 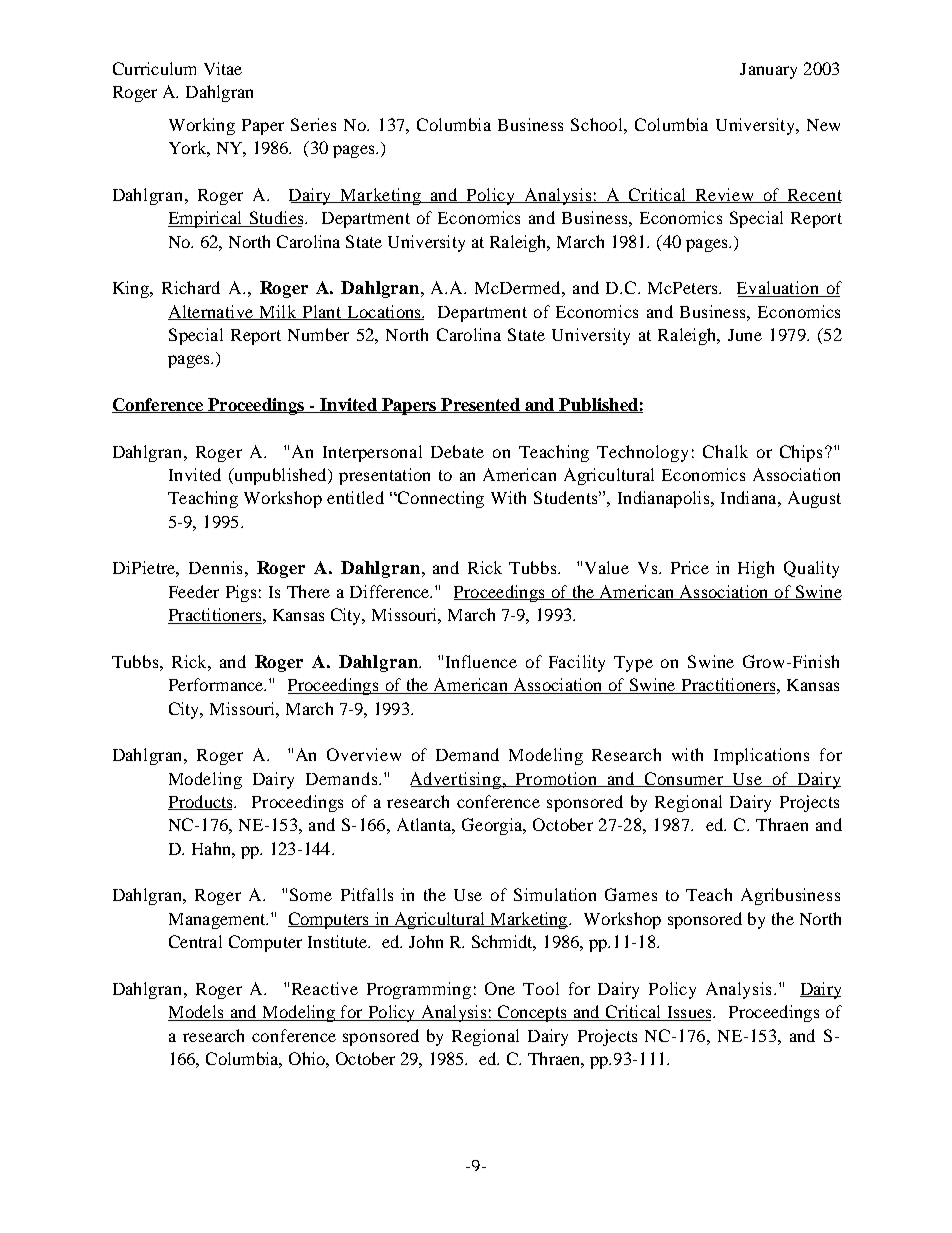 What do you see at coordinates (756, 569) in the page?
I see `High` at bounding box center [756, 569].
